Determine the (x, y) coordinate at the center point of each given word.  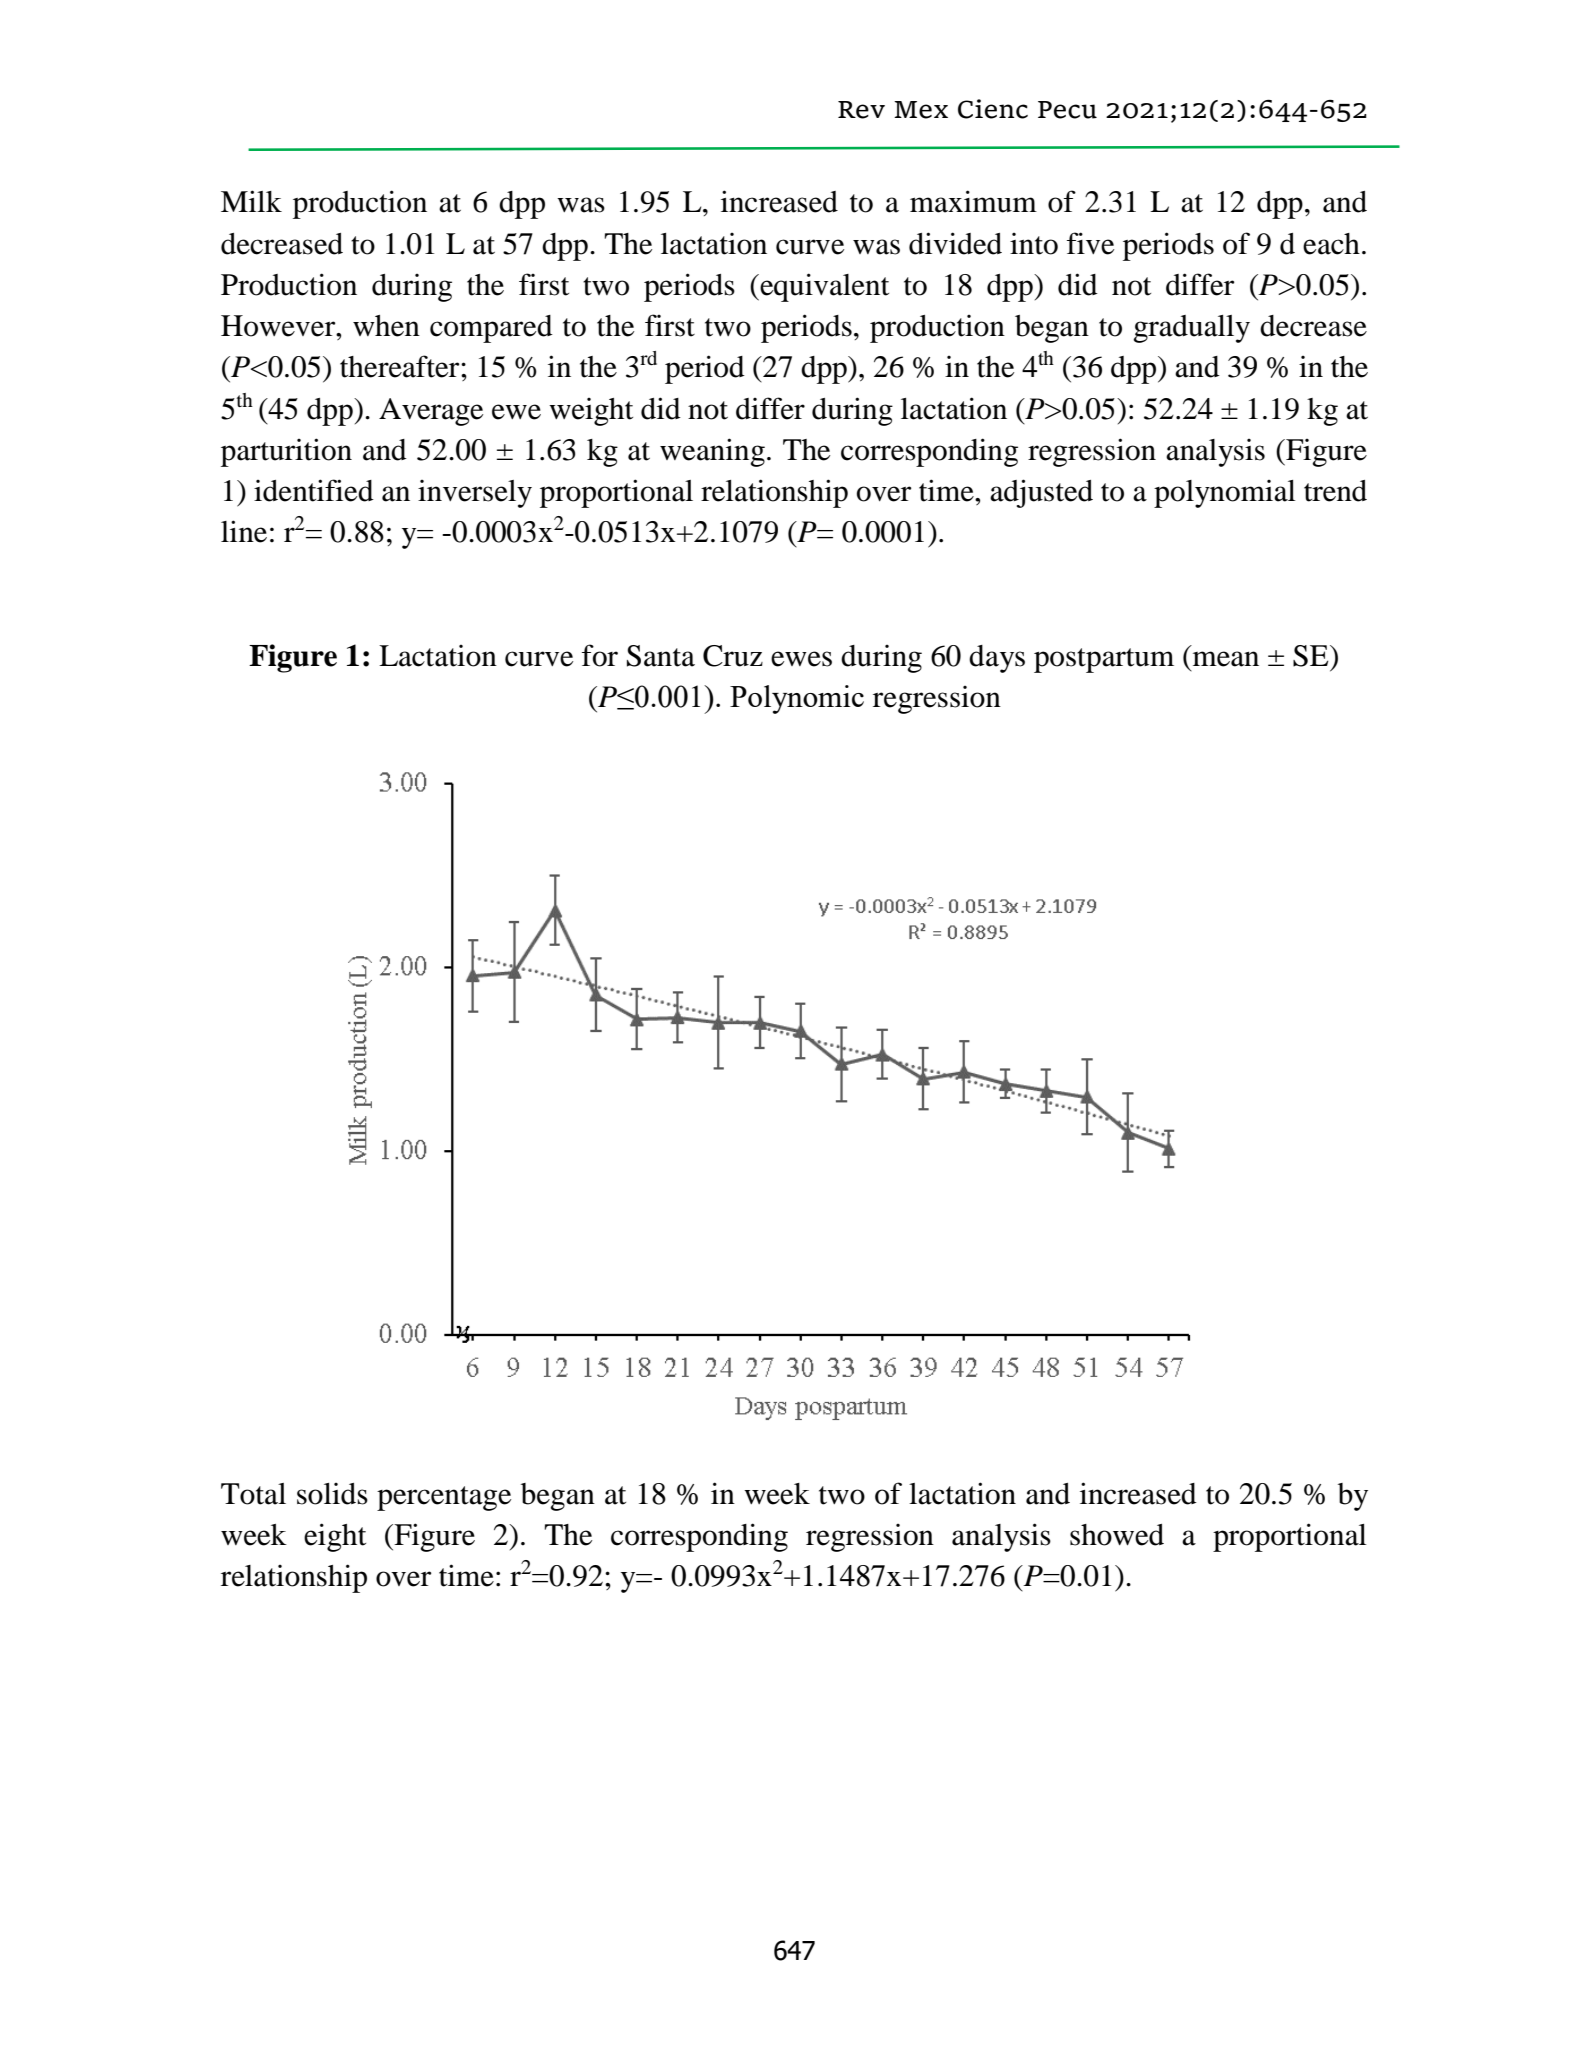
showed (1117, 1535)
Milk (251, 201)
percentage (444, 1498)
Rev (861, 110)
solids (332, 1494)
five (1090, 243)
